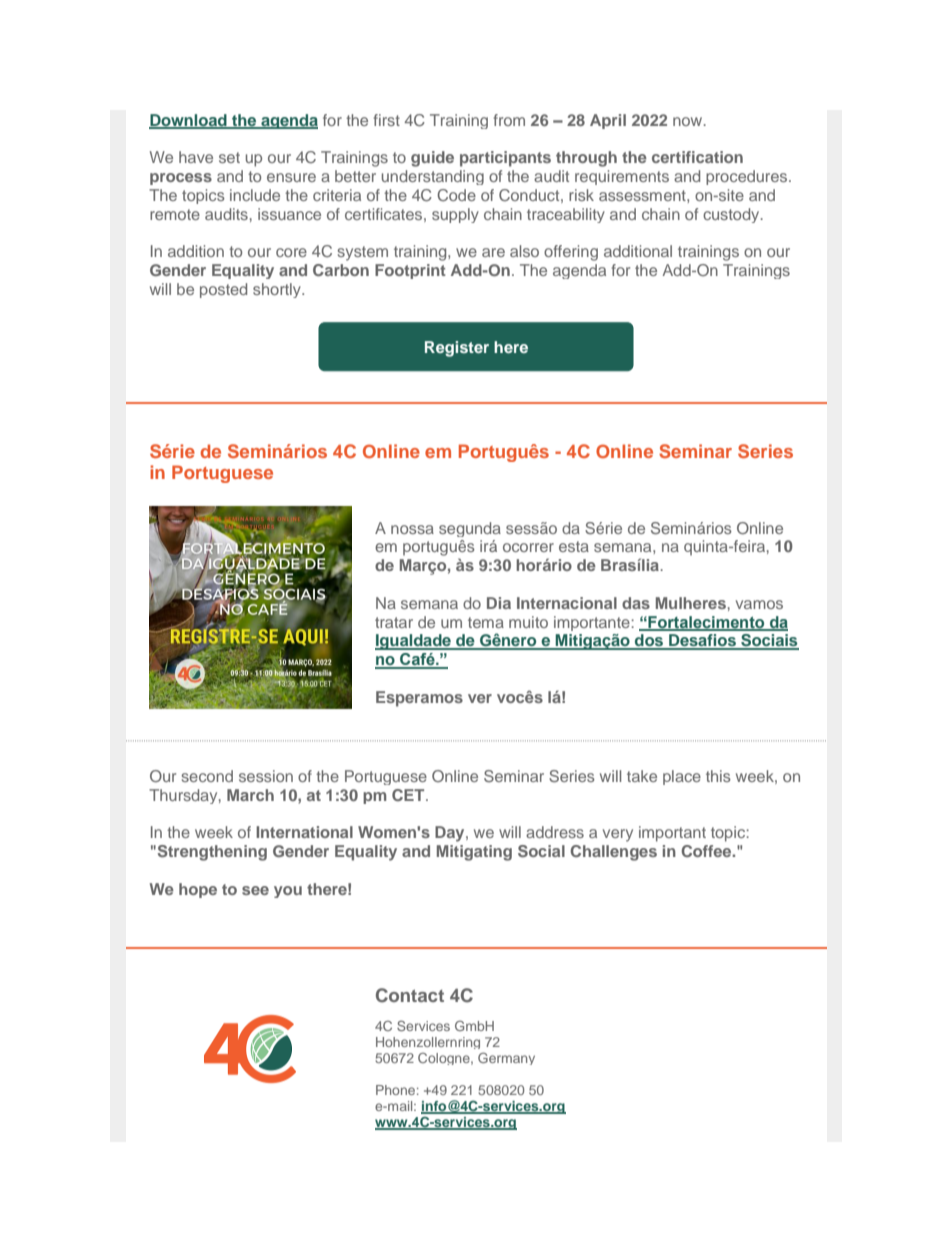 The height and width of the image is (1233, 952). I want to click on das, so click(636, 603).
